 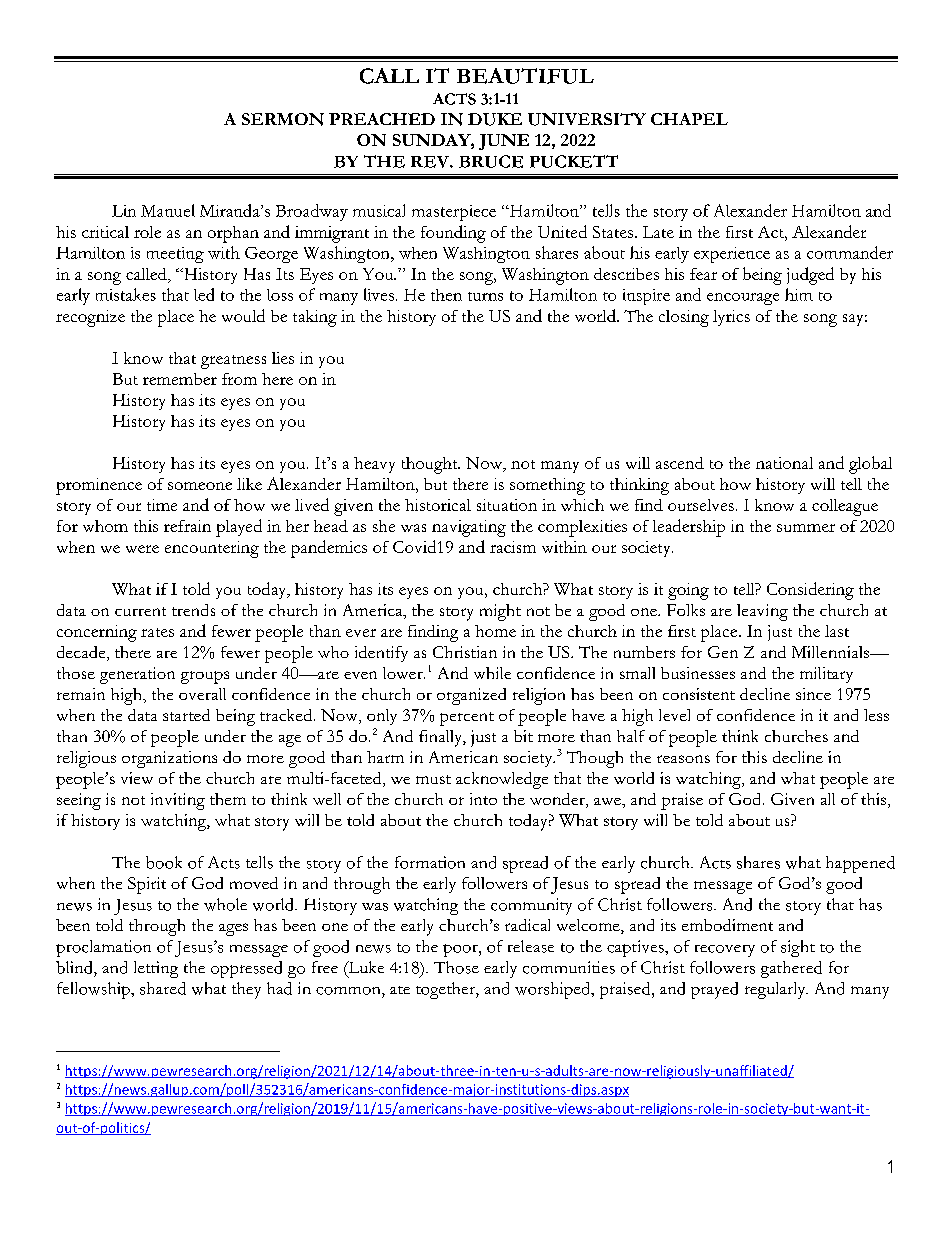 What do you see at coordinates (187, 526) in the document?
I see `refrain` at bounding box center [187, 526].
